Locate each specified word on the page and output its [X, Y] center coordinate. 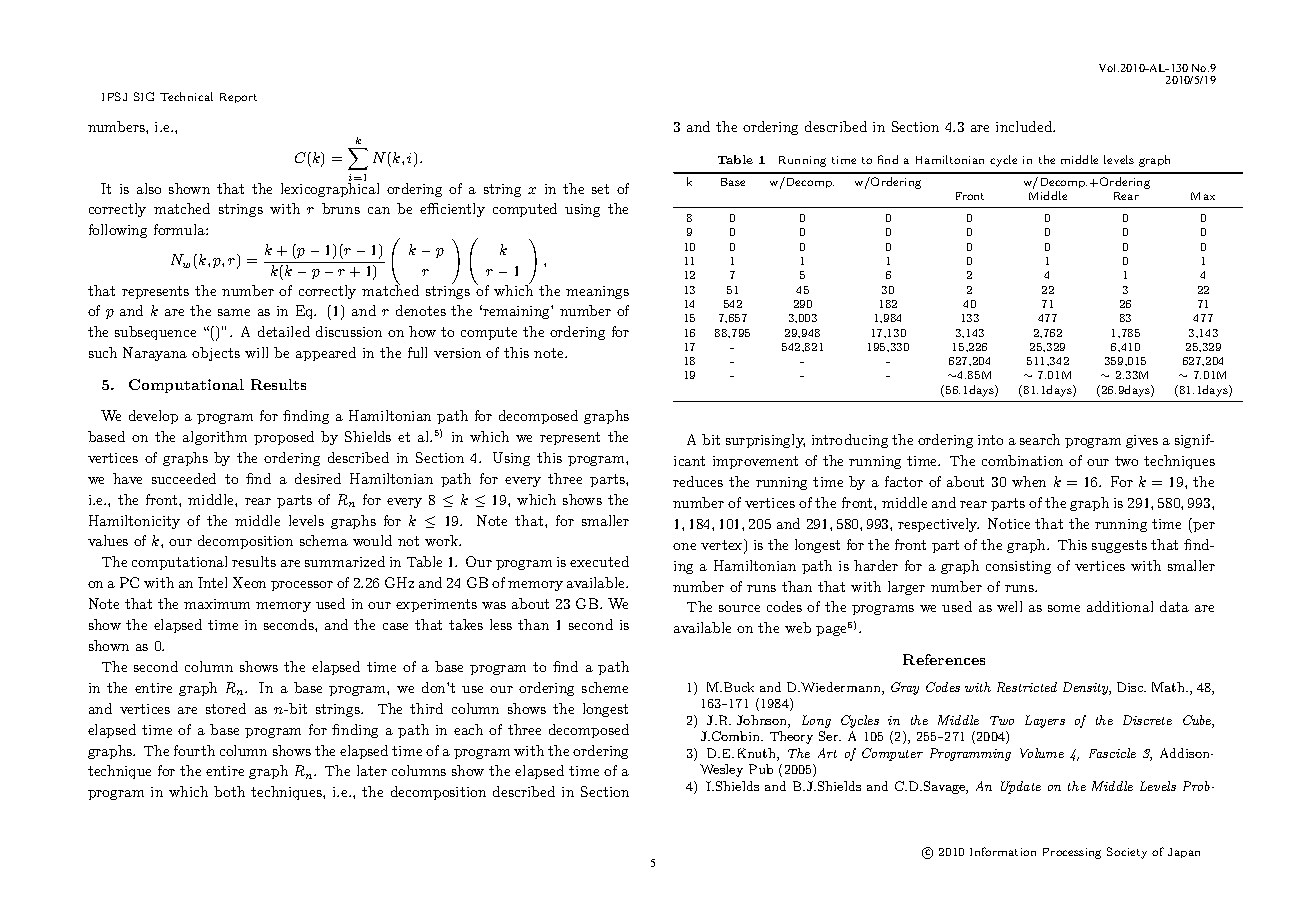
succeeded [184, 478]
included [1025, 126]
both [229, 791]
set [600, 189]
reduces [698, 481]
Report [238, 98]
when [1029, 481]
